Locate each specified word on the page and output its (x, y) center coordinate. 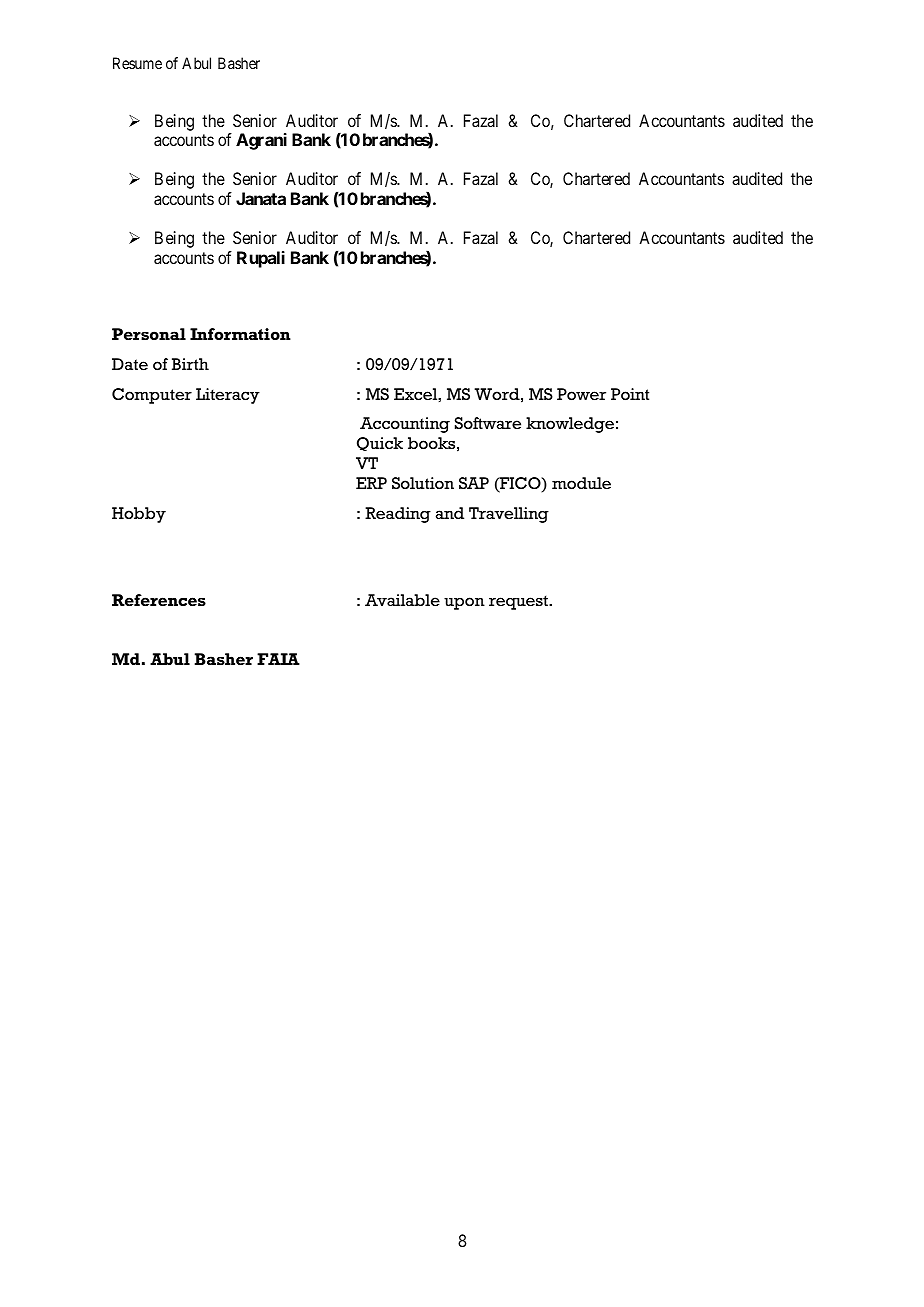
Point (630, 394)
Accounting (405, 425)
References (159, 600)
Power (581, 394)
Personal (149, 334)
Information (240, 334)
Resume (137, 63)
